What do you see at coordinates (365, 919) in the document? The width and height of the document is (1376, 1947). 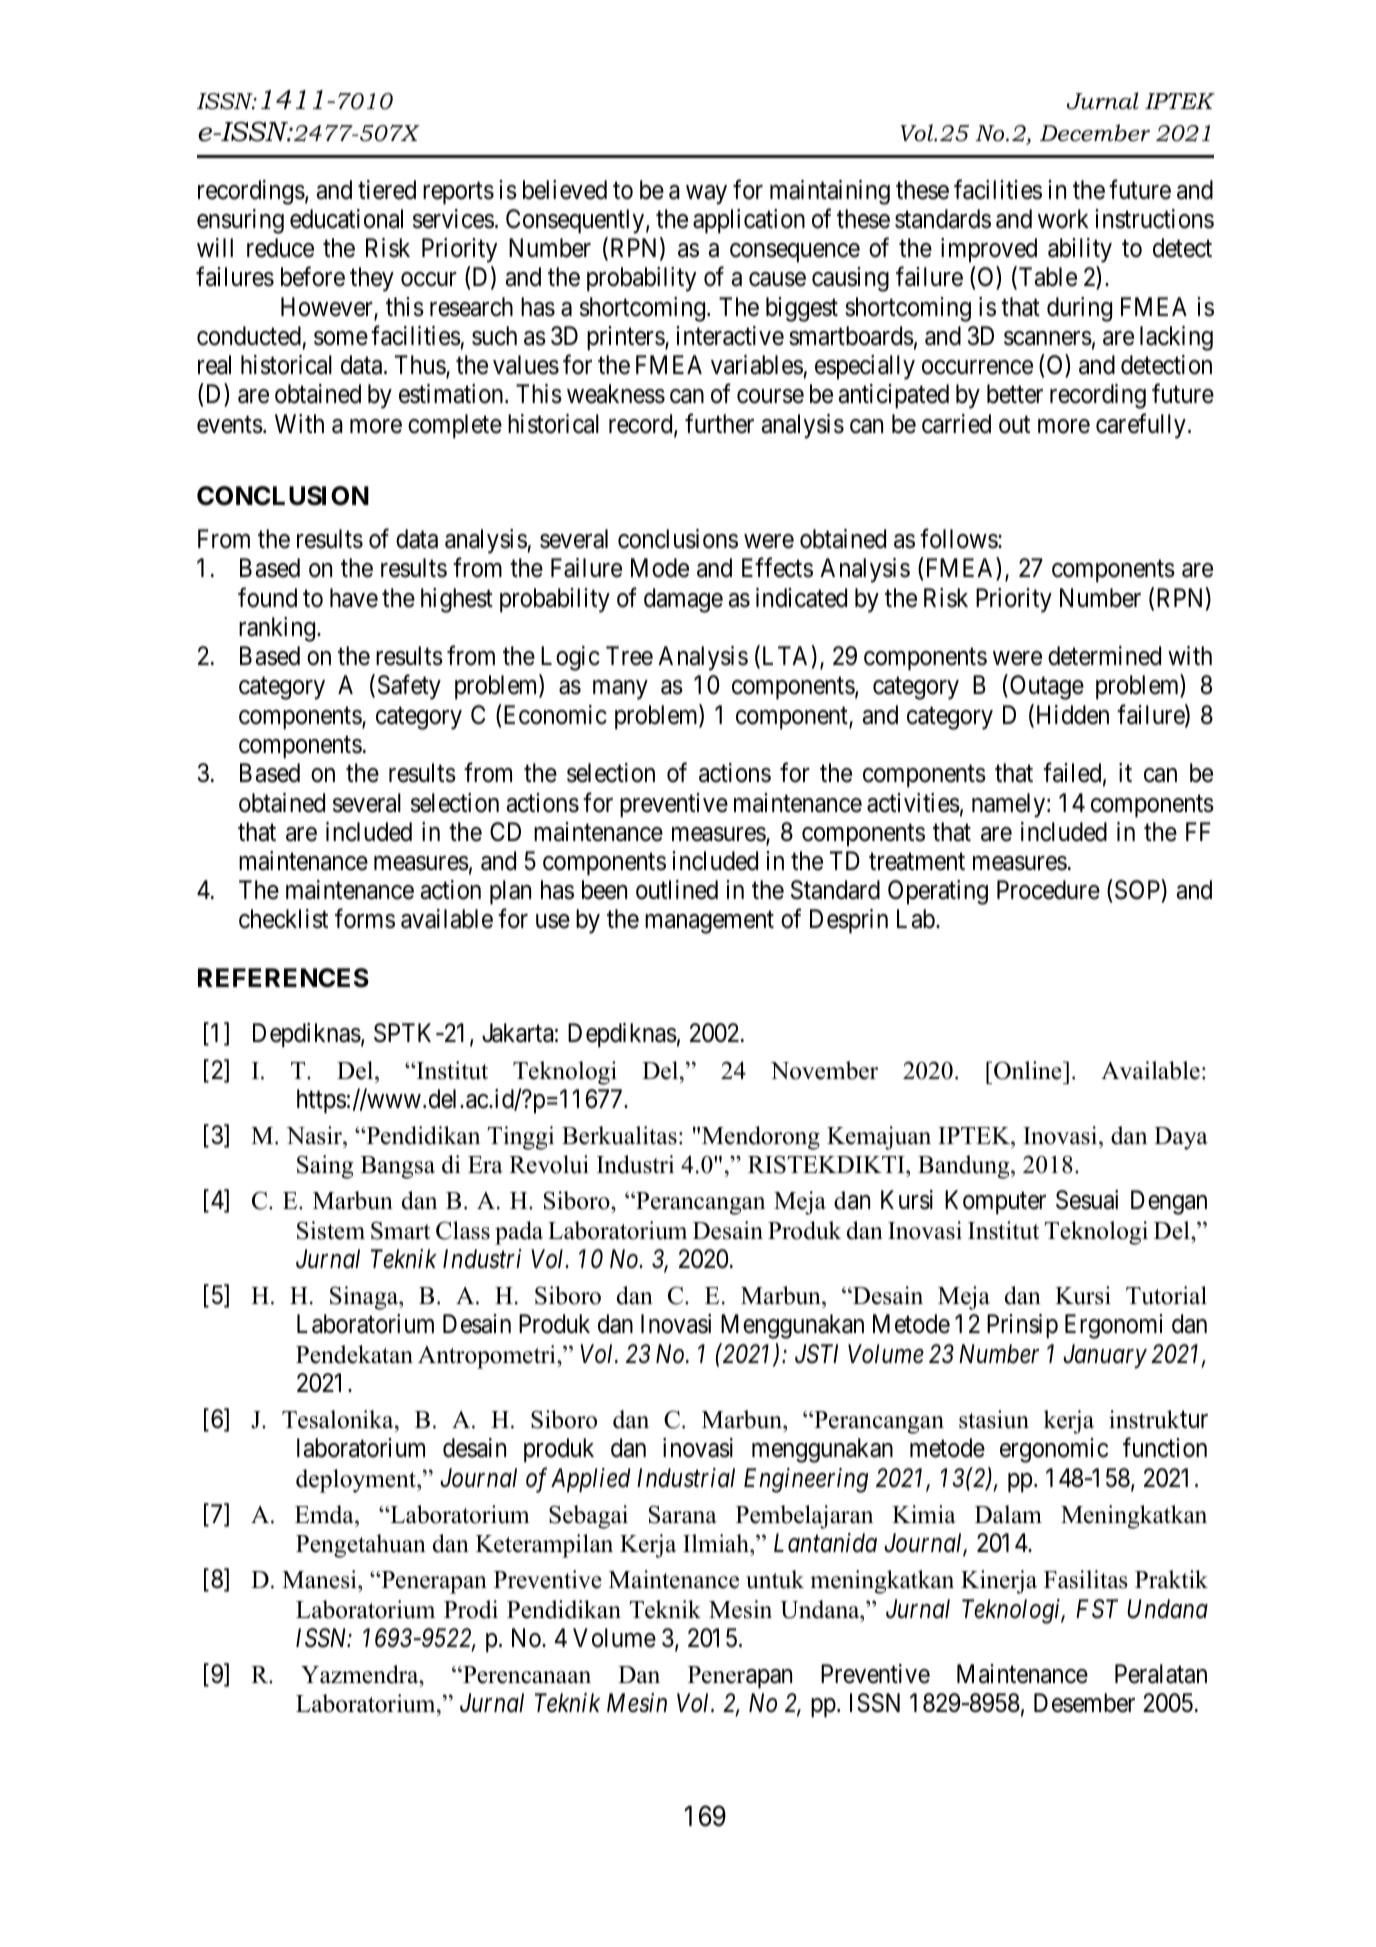 I see `forms` at bounding box center [365, 919].
